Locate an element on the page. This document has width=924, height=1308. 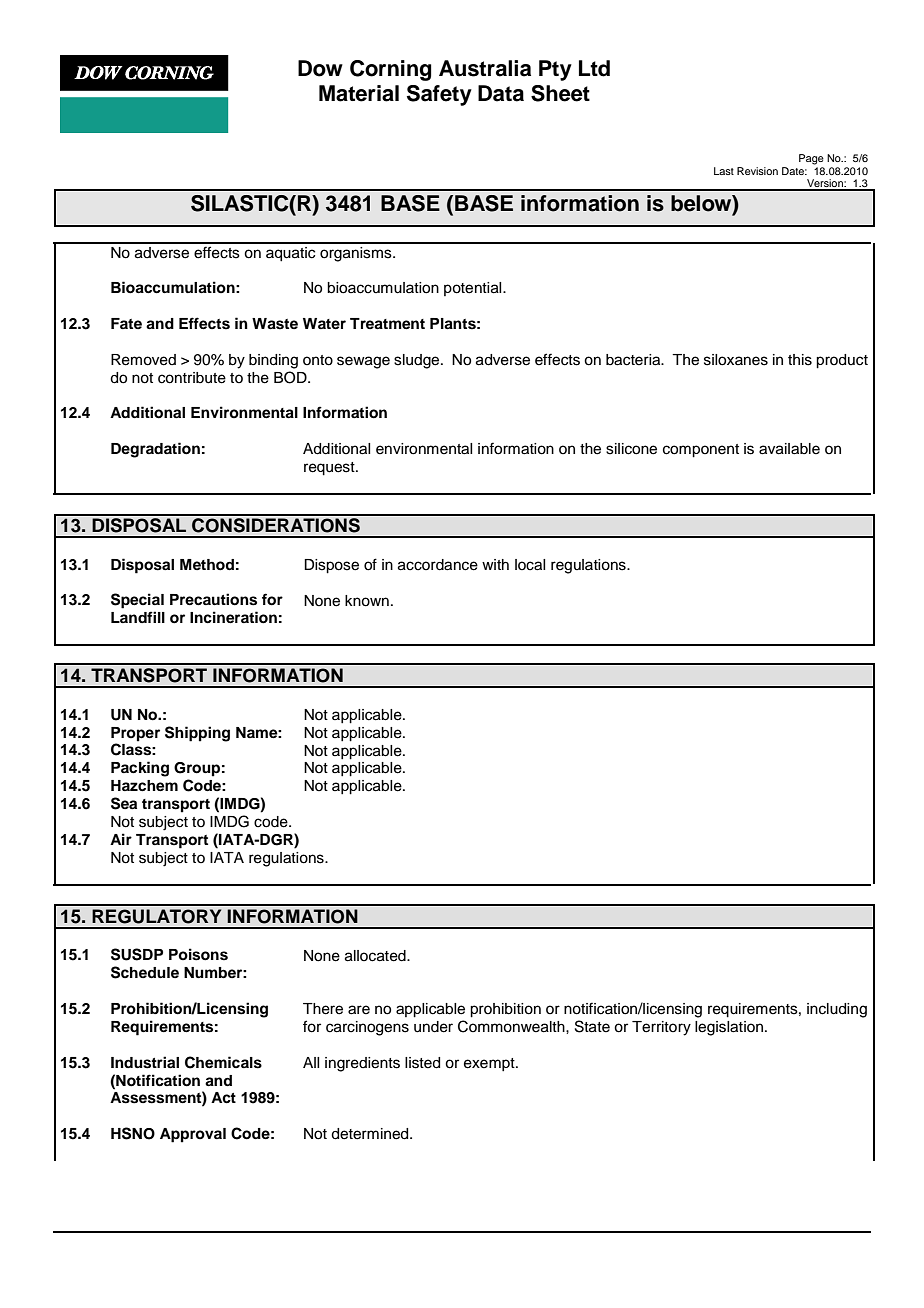
available is located at coordinates (789, 449).
